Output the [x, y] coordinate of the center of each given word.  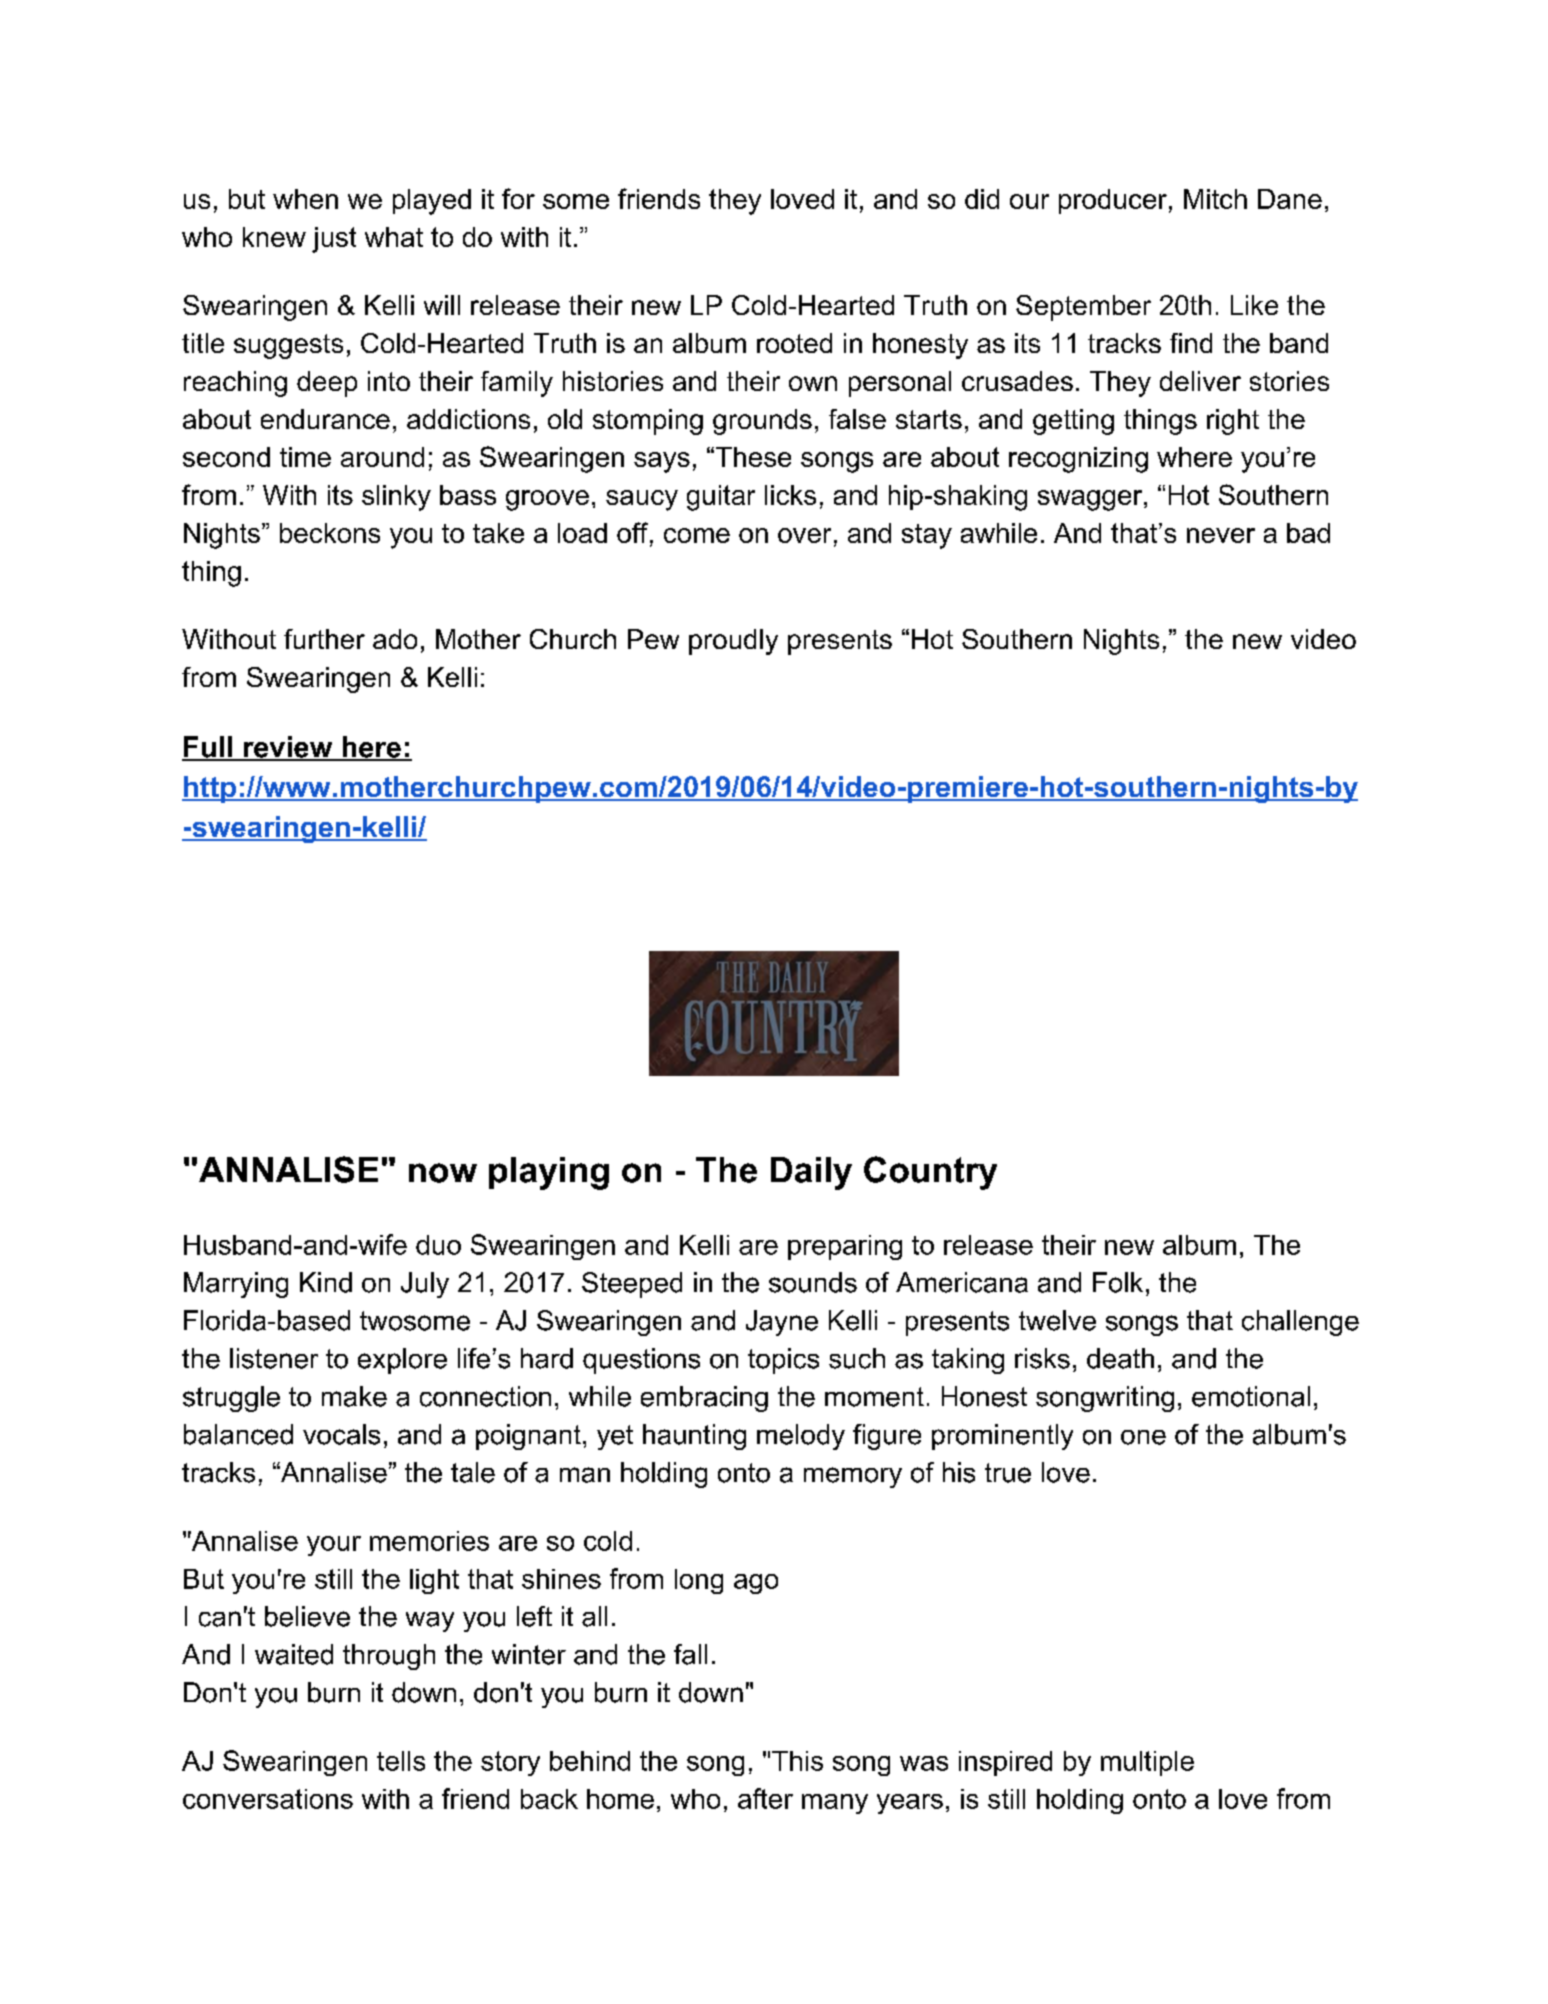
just [334, 240]
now [443, 1173]
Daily [811, 1173]
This [797, 1761]
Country [930, 1173]
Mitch [1215, 199]
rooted [794, 343]
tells [401, 1761]
